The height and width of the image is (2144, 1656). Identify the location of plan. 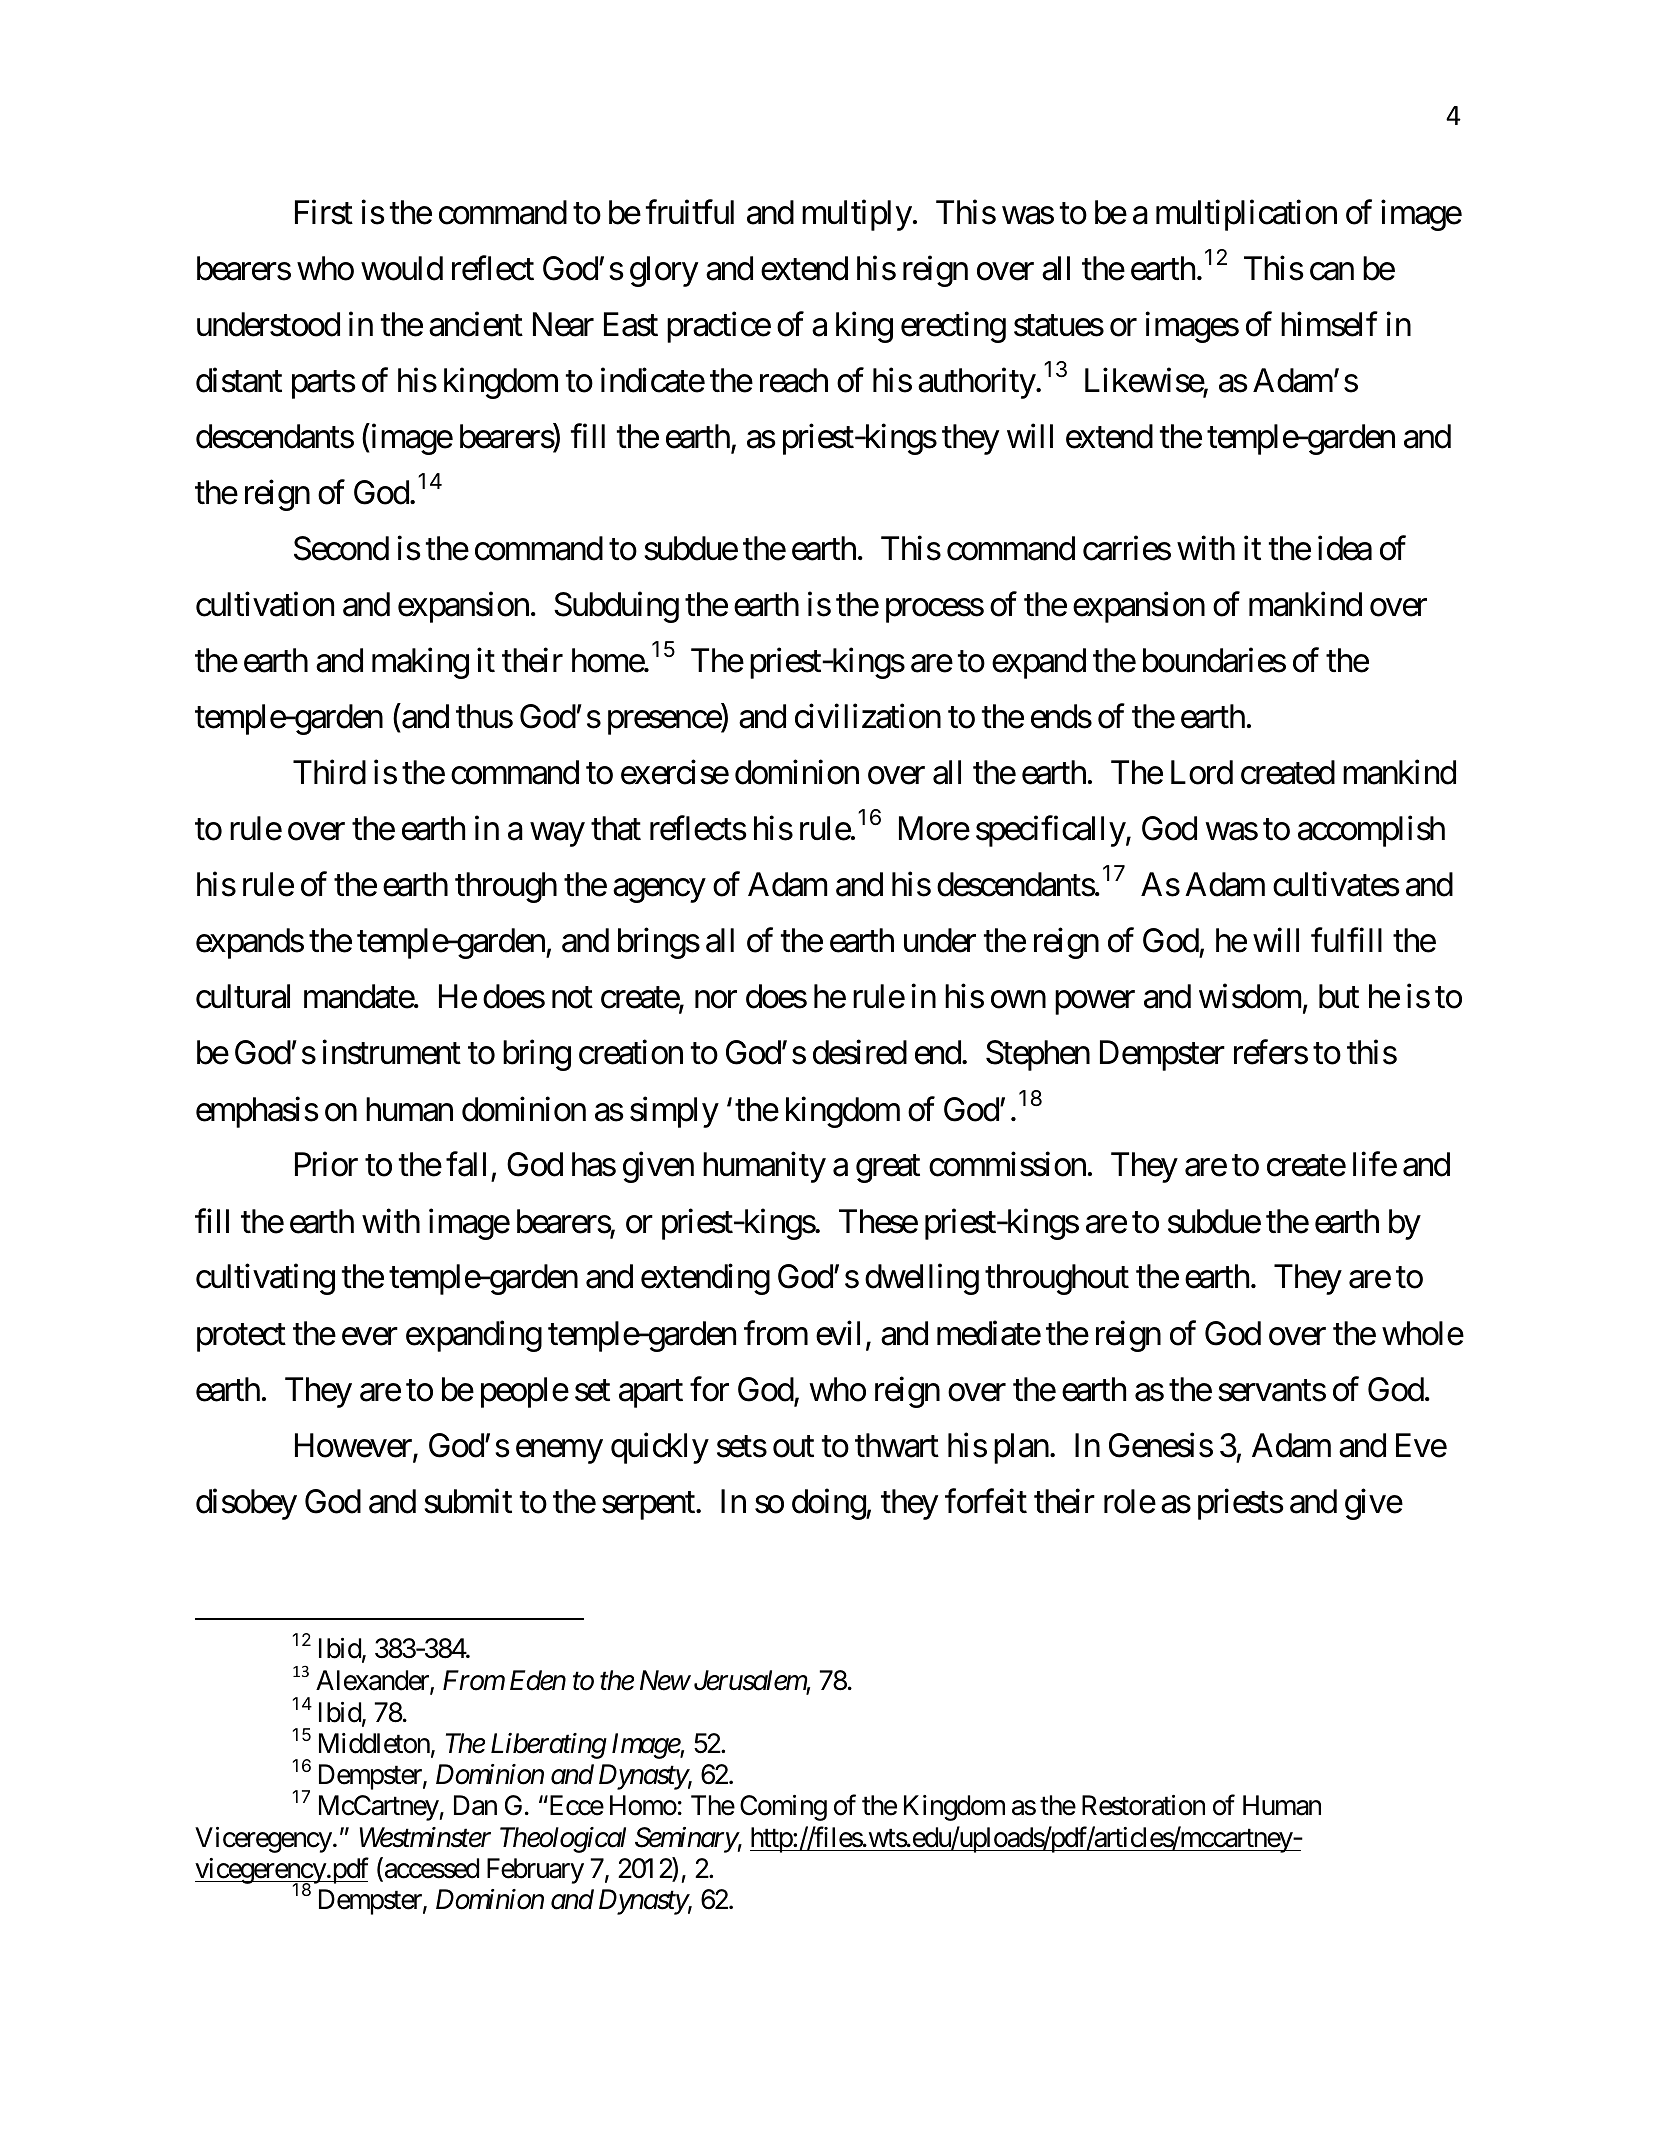
(1021, 1448).
